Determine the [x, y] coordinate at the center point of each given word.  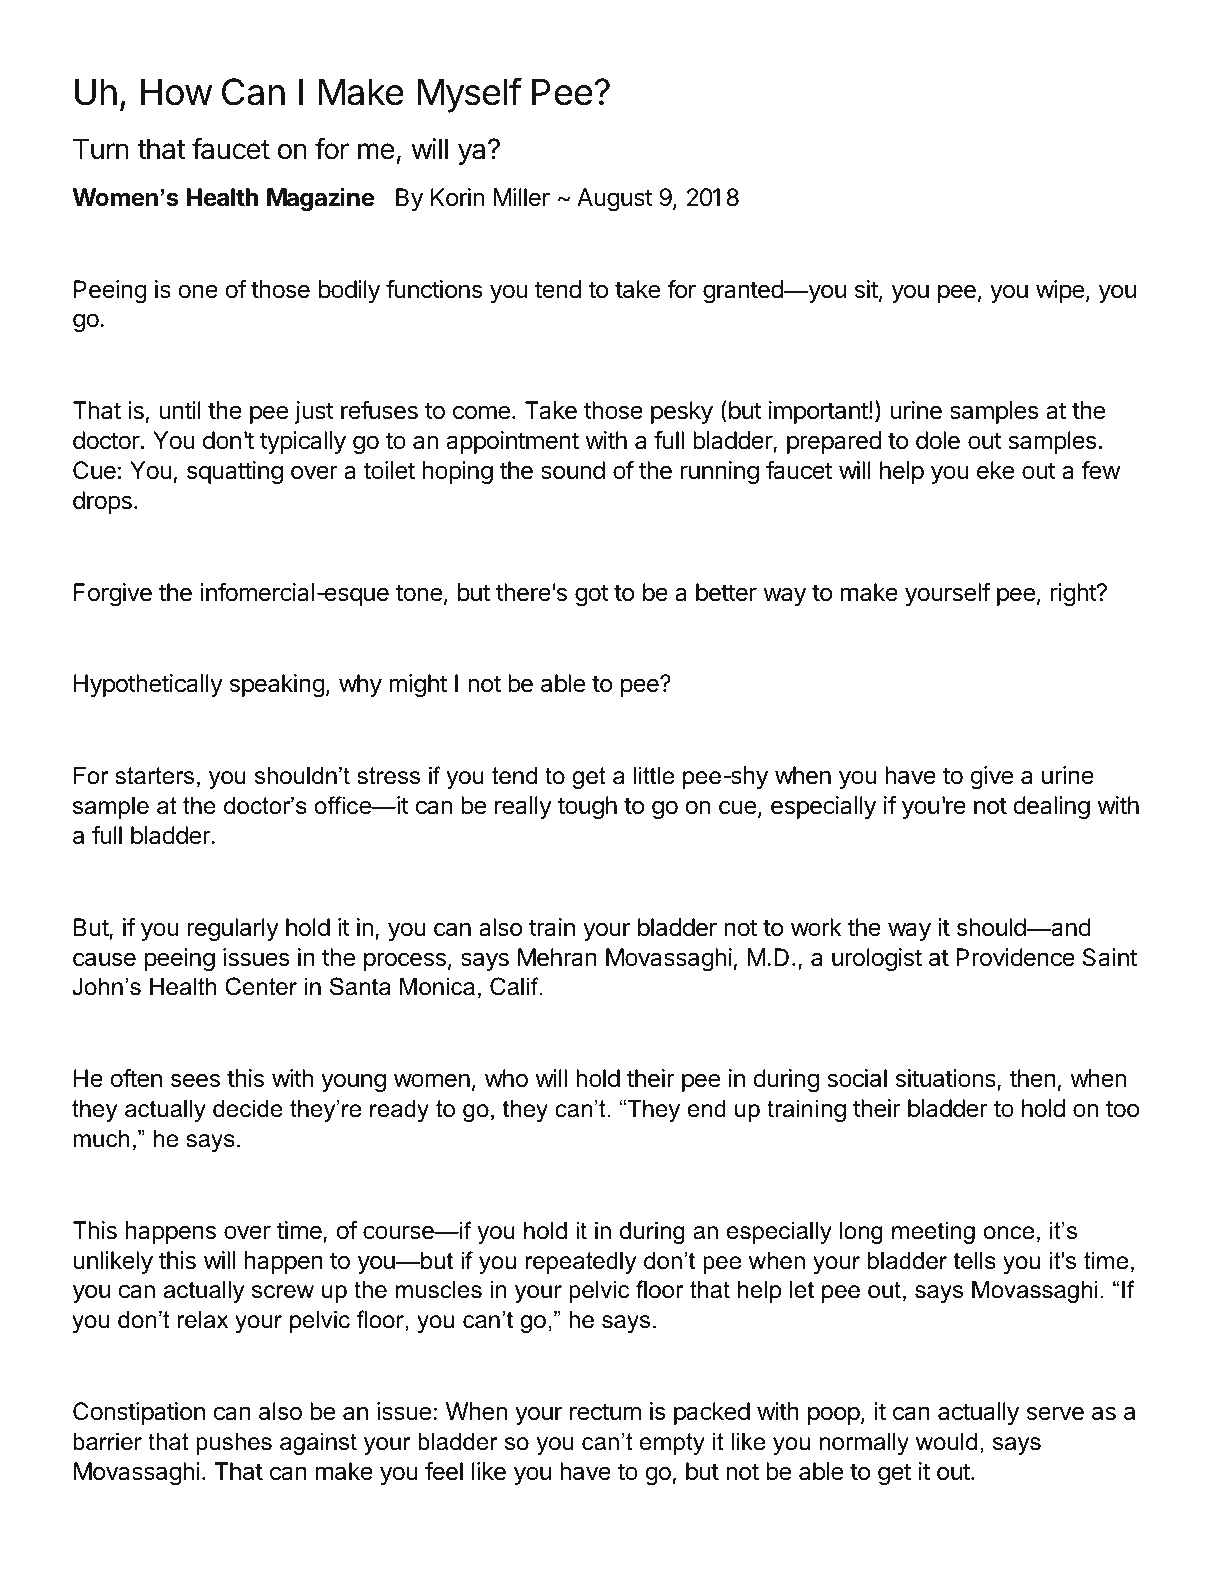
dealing [1051, 807]
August [615, 199]
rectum [605, 1412]
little [653, 775]
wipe [1060, 291]
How [176, 92]
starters [154, 776]
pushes [234, 1443]
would [946, 1441]
